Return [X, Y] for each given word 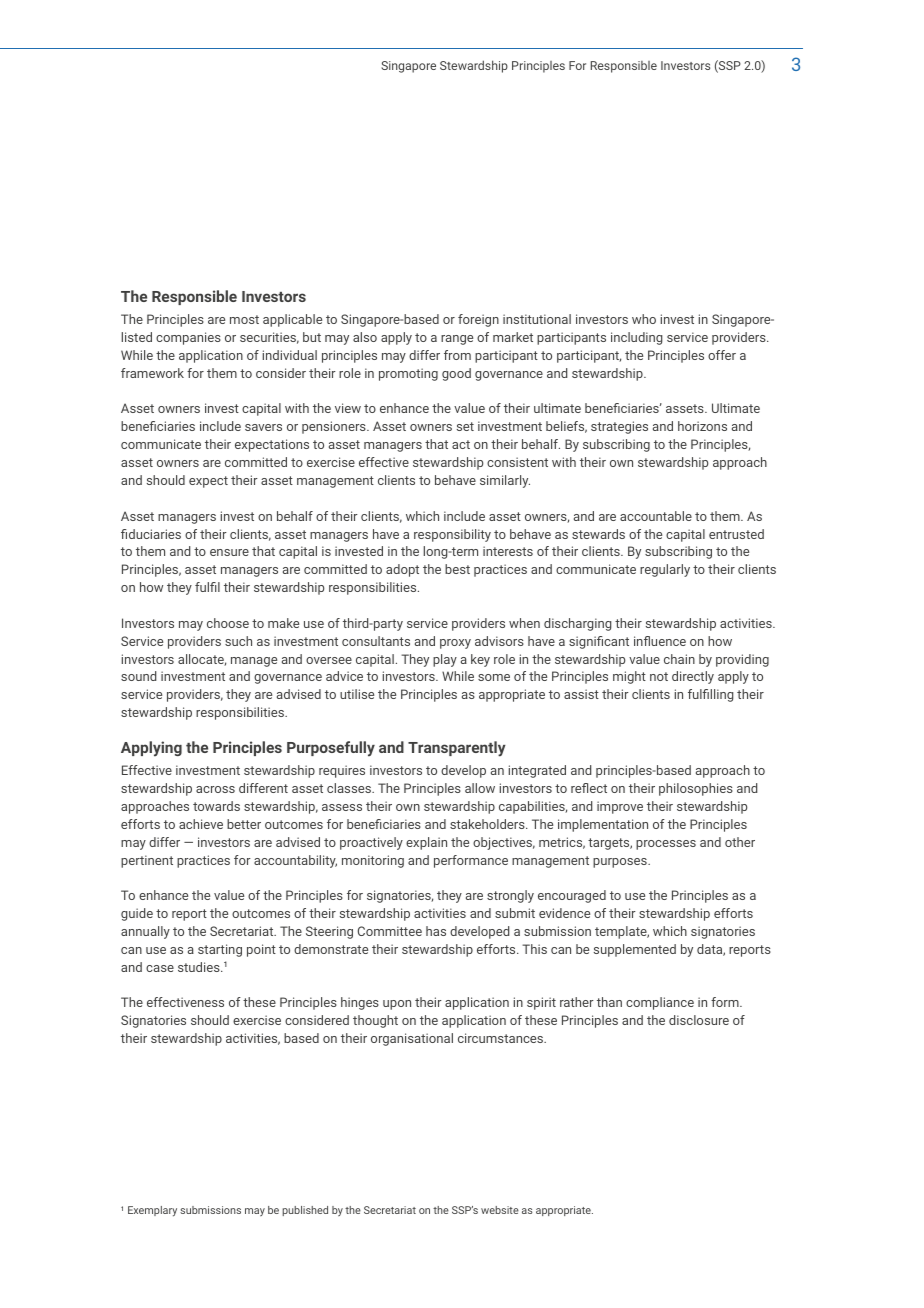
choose [228, 623]
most [244, 319]
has [436, 931]
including [637, 338]
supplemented [635, 950]
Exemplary [152, 1211]
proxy [455, 644]
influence [660, 641]
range [457, 340]
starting [220, 950]
